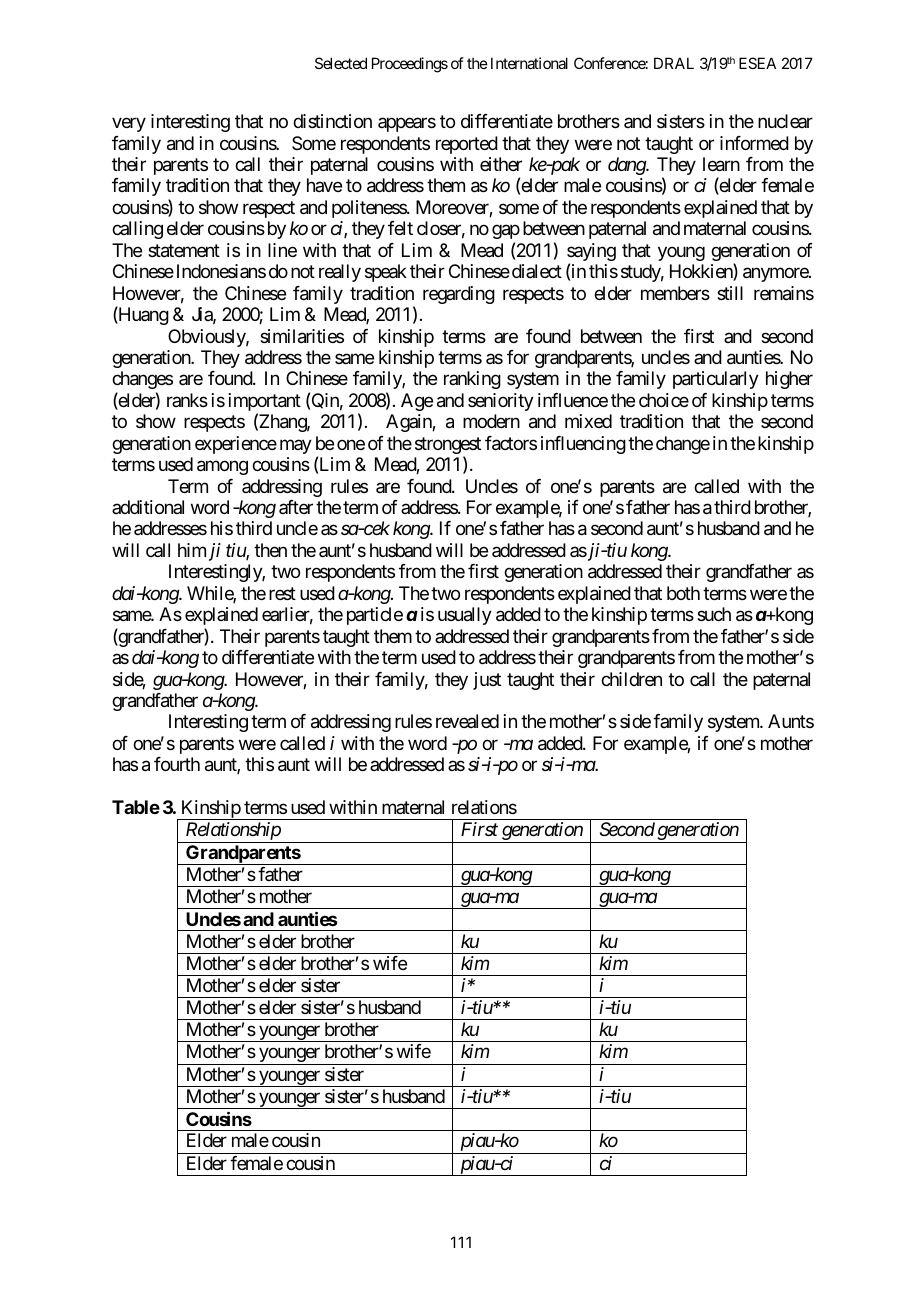 This document has width=924, height=1308. I want to click on fourth, so click(177, 764).
